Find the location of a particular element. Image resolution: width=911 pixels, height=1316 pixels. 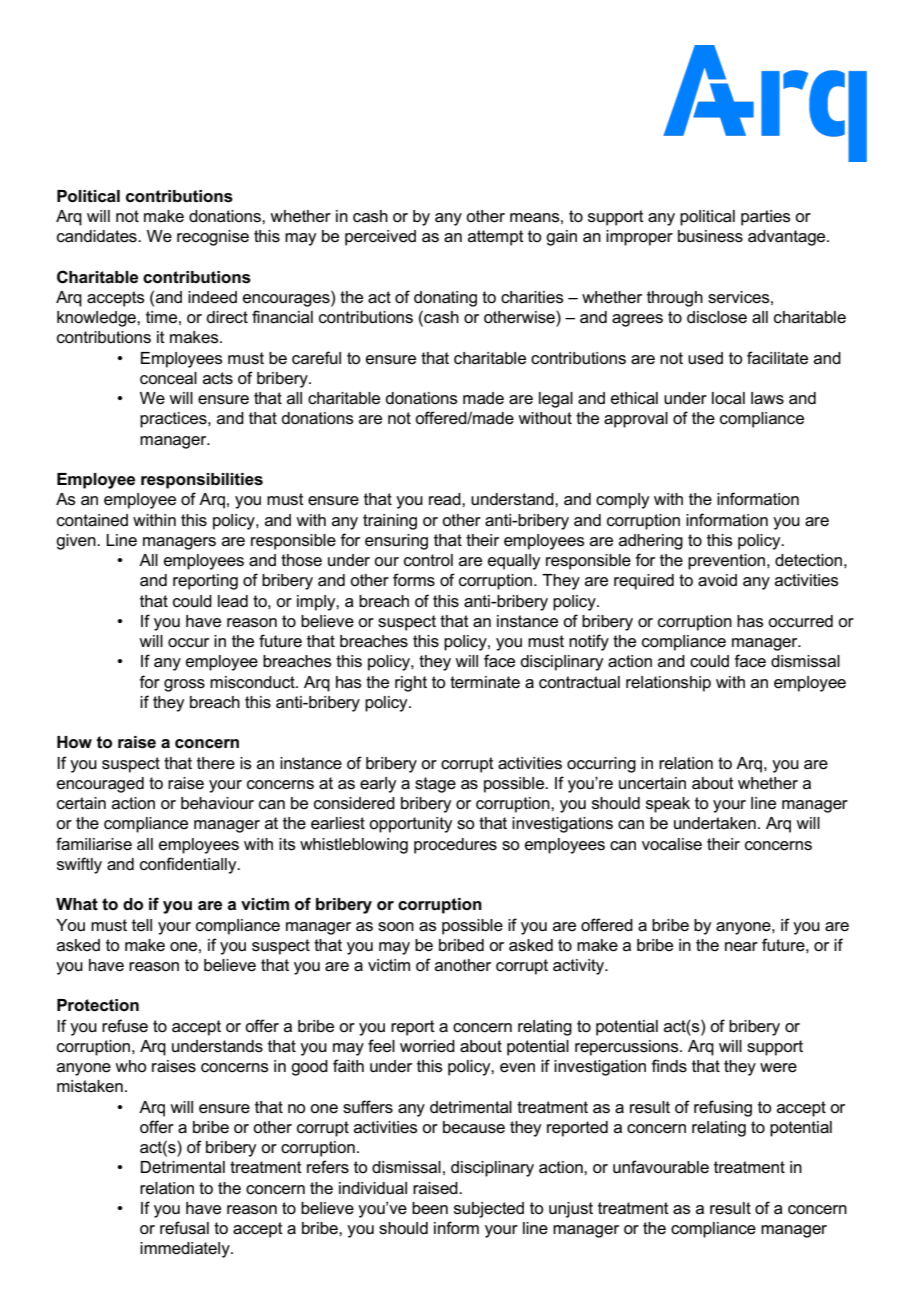

refusal is located at coordinates (184, 1228).
